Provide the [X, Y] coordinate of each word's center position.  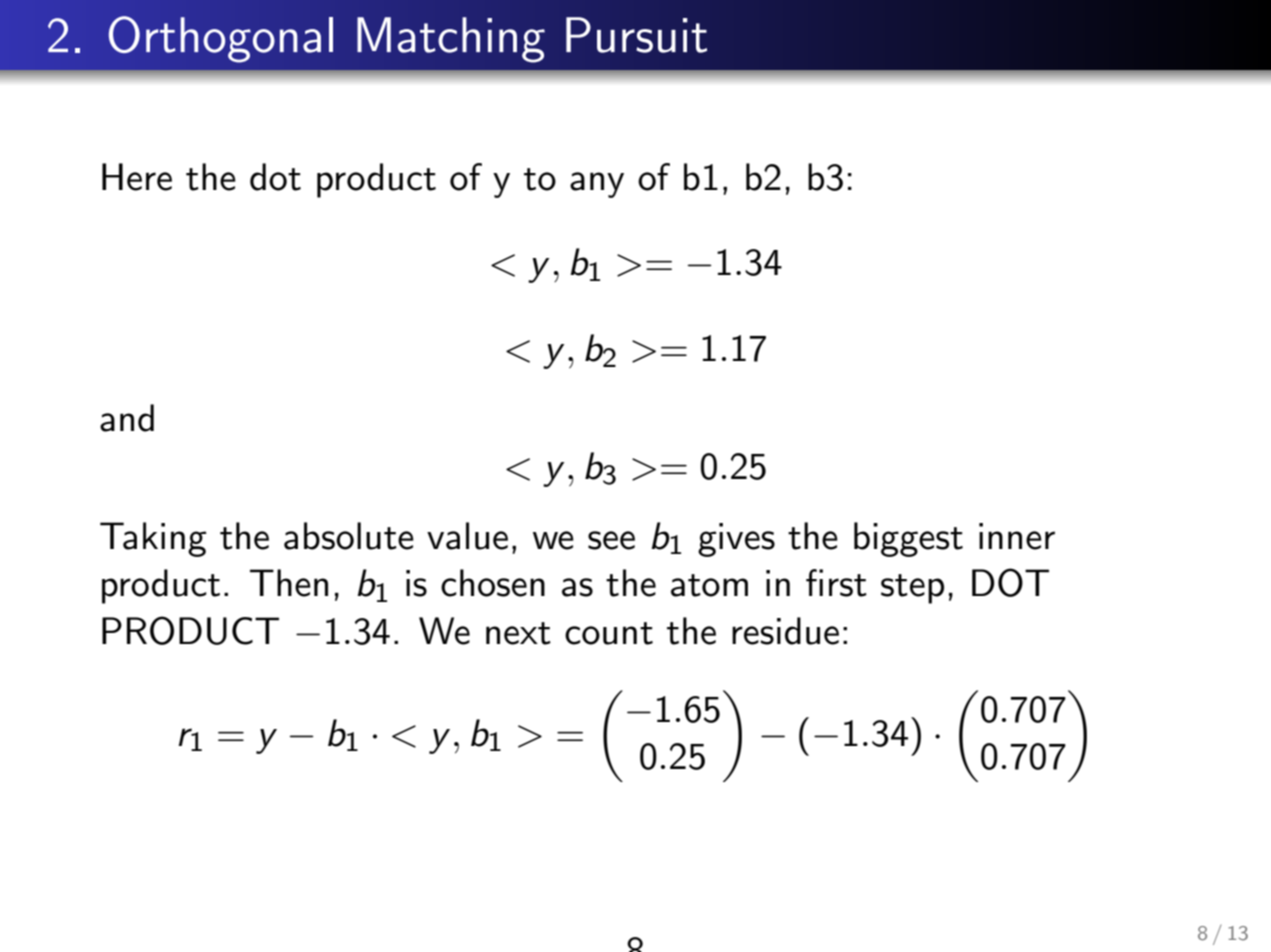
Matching [451, 40]
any [597, 185]
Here [137, 177]
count [609, 633]
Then [289, 583]
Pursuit [636, 35]
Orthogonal [221, 39]
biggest [908, 539]
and [127, 418]
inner [1017, 536]
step [912, 589]
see [611, 540]
